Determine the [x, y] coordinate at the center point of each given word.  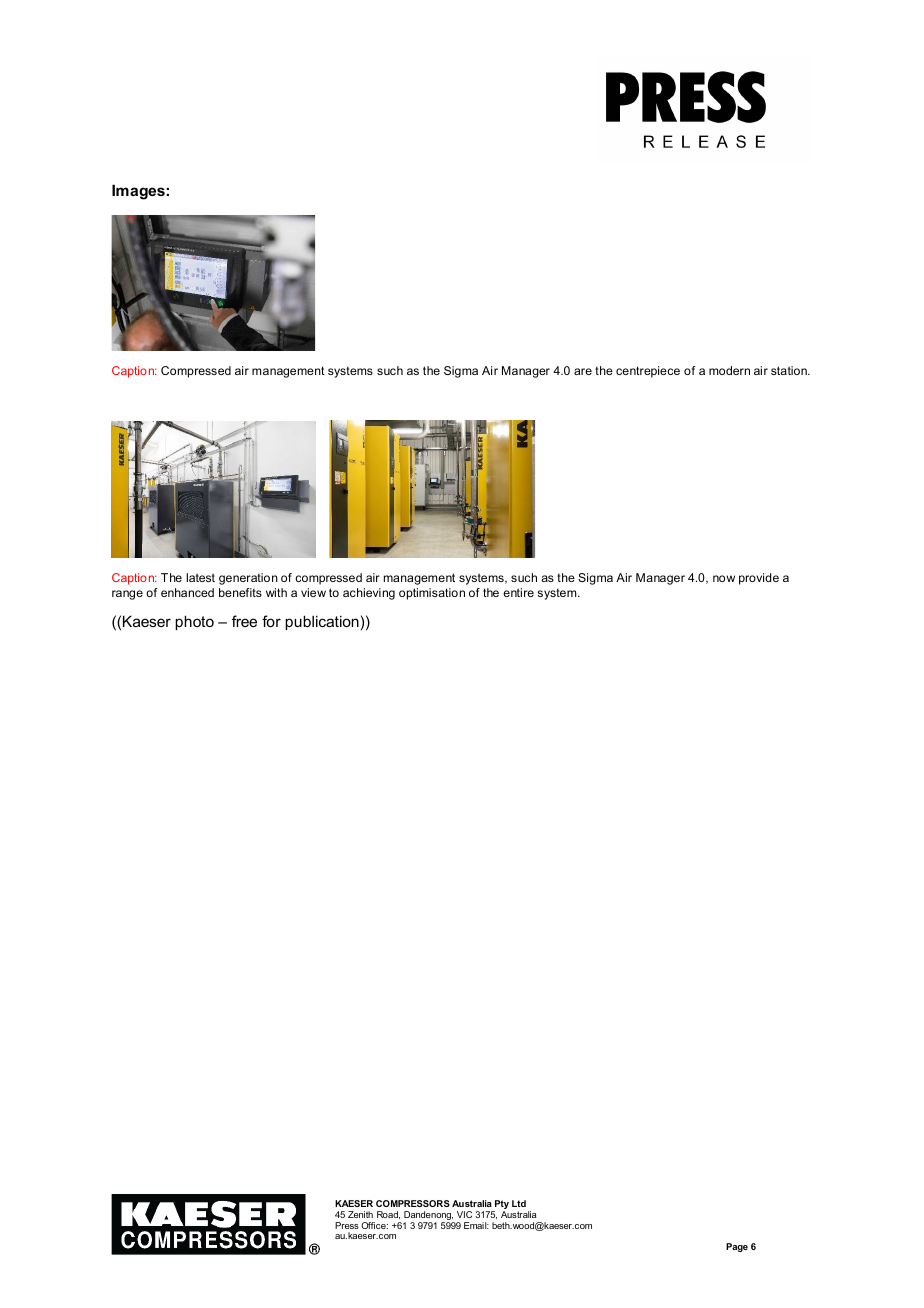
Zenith [360, 1214]
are [583, 371]
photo [194, 622]
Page [737, 1247]
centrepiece [648, 372]
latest [200, 577]
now [724, 578]
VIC [464, 1214]
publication [322, 622]
